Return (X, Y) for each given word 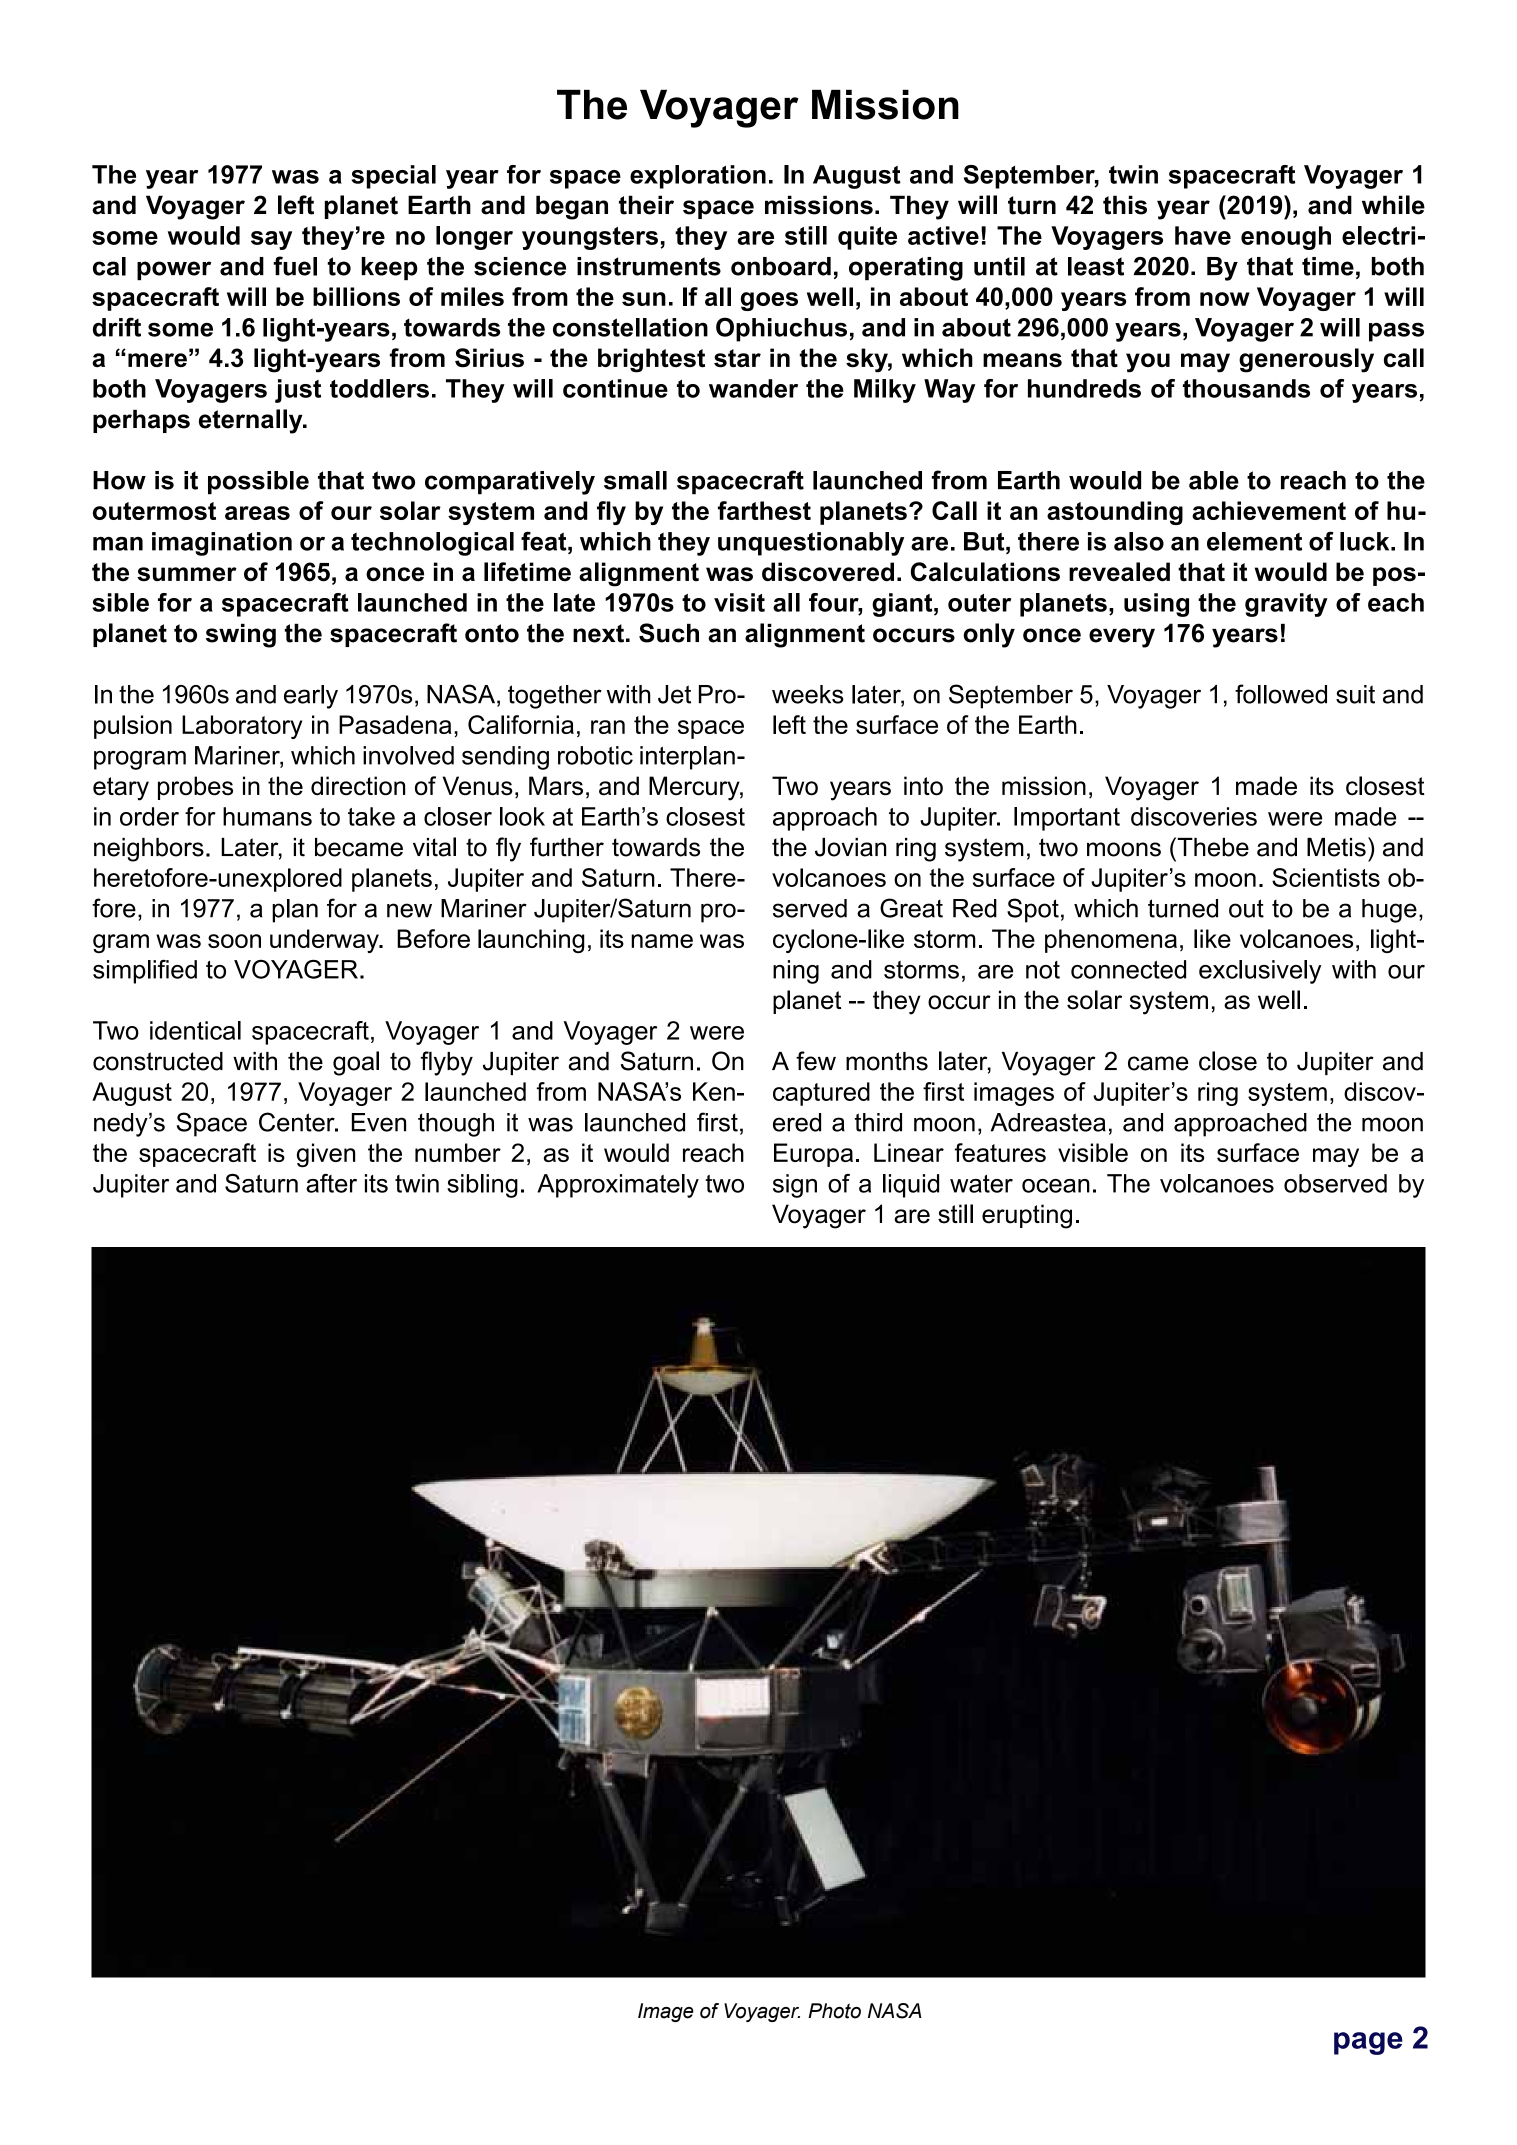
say (271, 240)
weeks (808, 694)
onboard (781, 266)
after (331, 1183)
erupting (1027, 1216)
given (326, 1155)
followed (1281, 694)
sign (795, 1186)
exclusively (1260, 972)
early (311, 697)
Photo (834, 2011)
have (1203, 235)
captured (821, 1094)
